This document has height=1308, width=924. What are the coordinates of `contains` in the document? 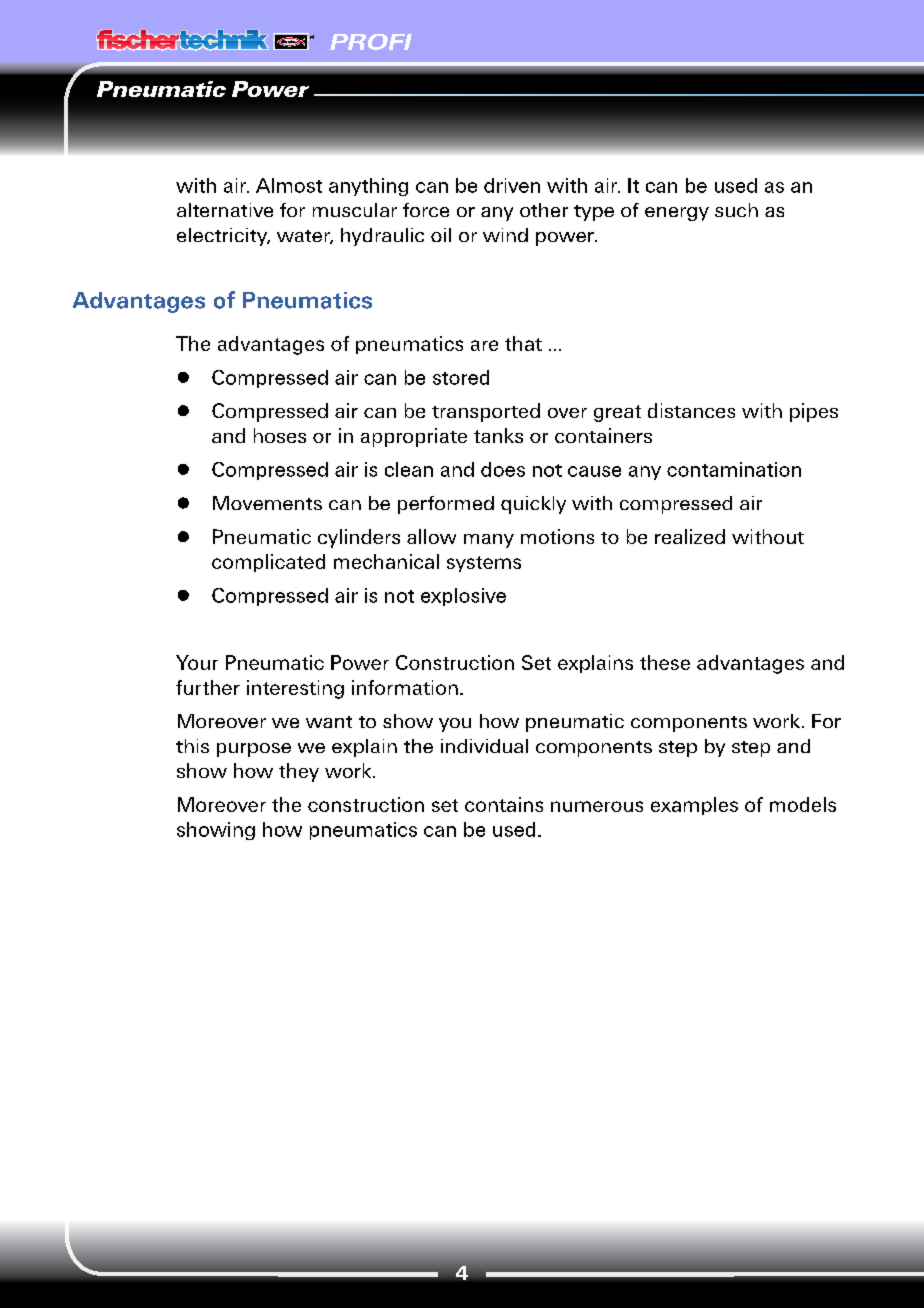 It's located at (504, 804).
